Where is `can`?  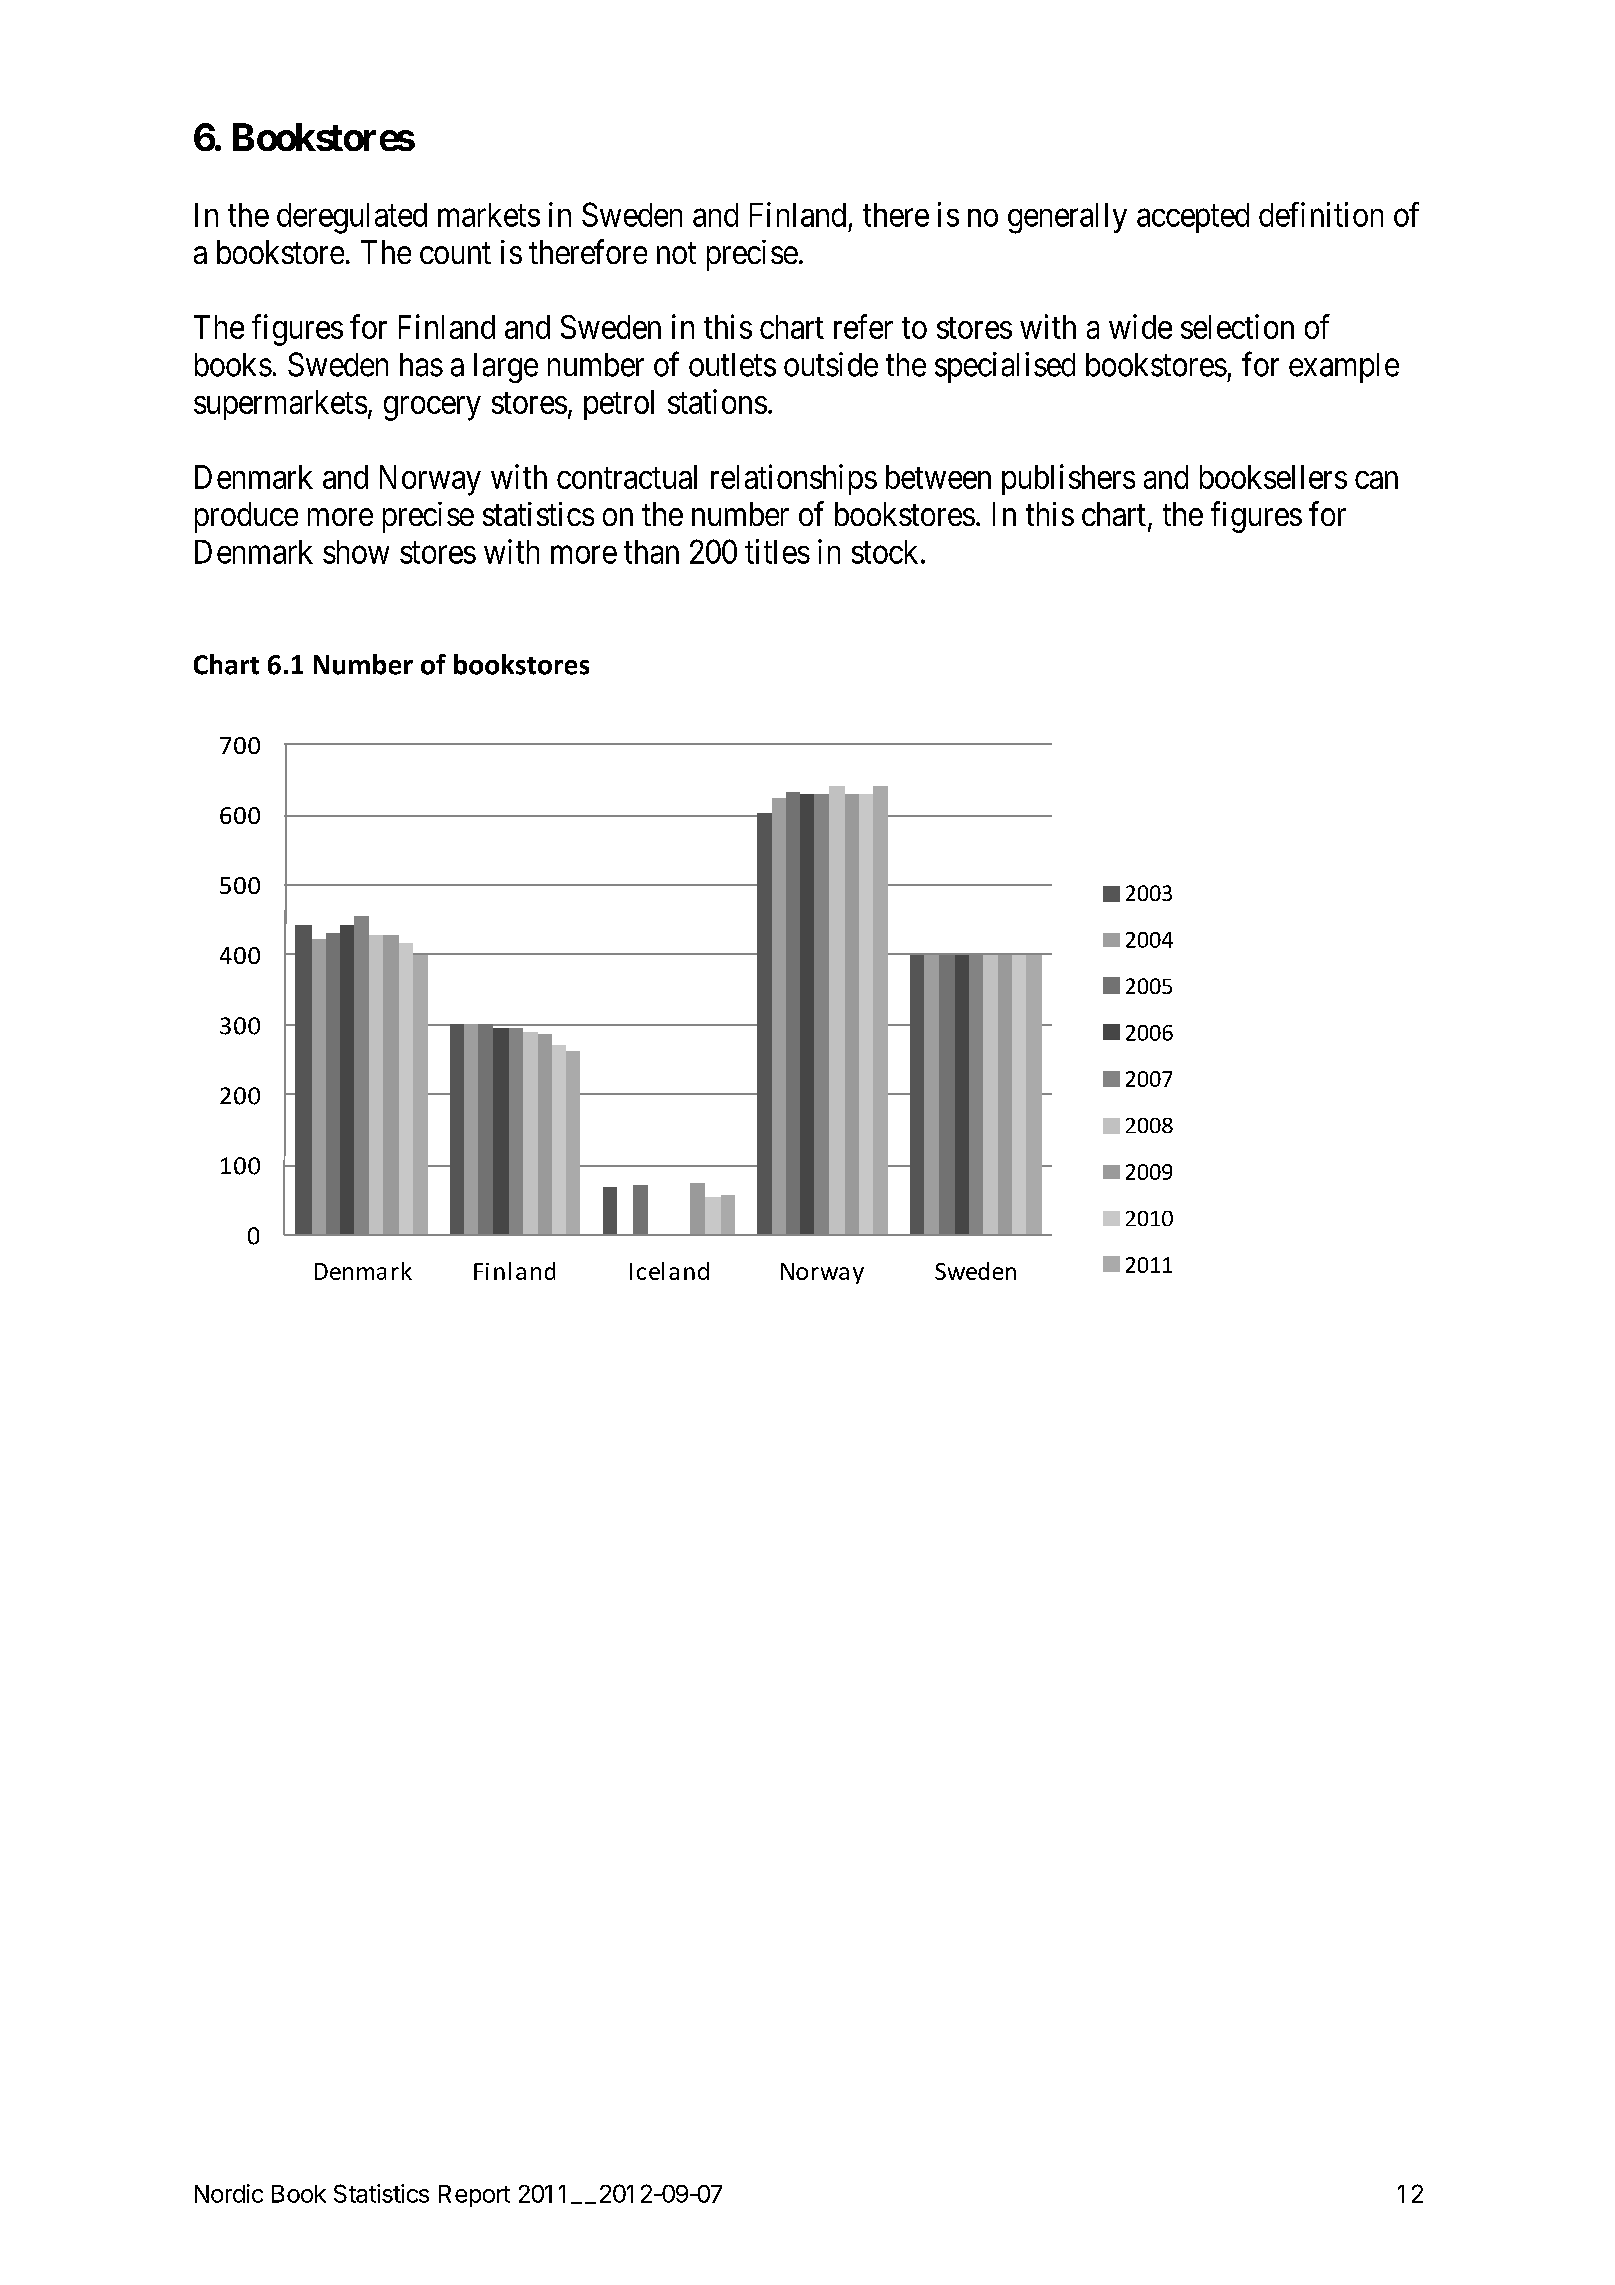
can is located at coordinates (1376, 480).
